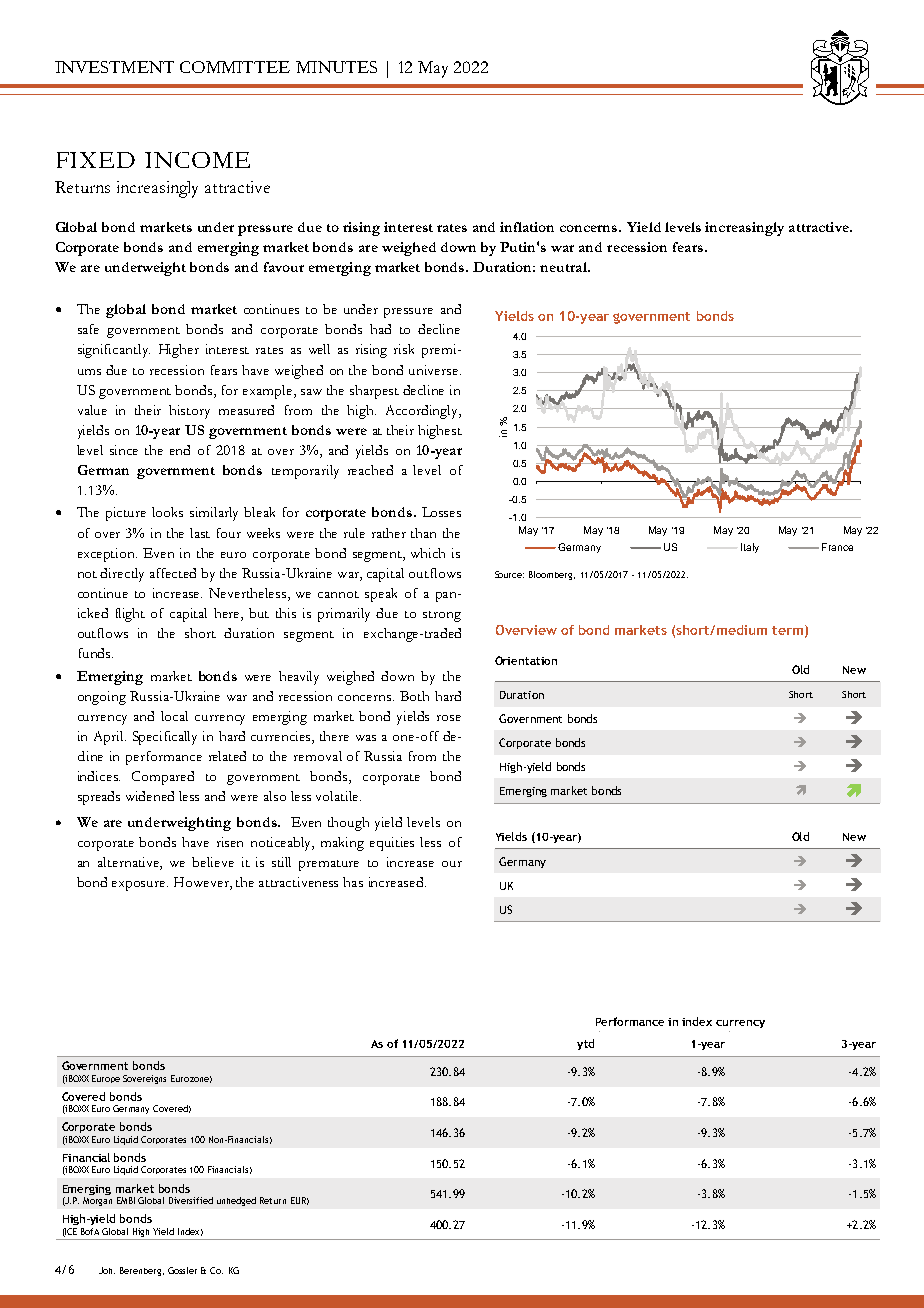 Image resolution: width=924 pixels, height=1308 pixels. I want to click on term, so click(787, 630).
